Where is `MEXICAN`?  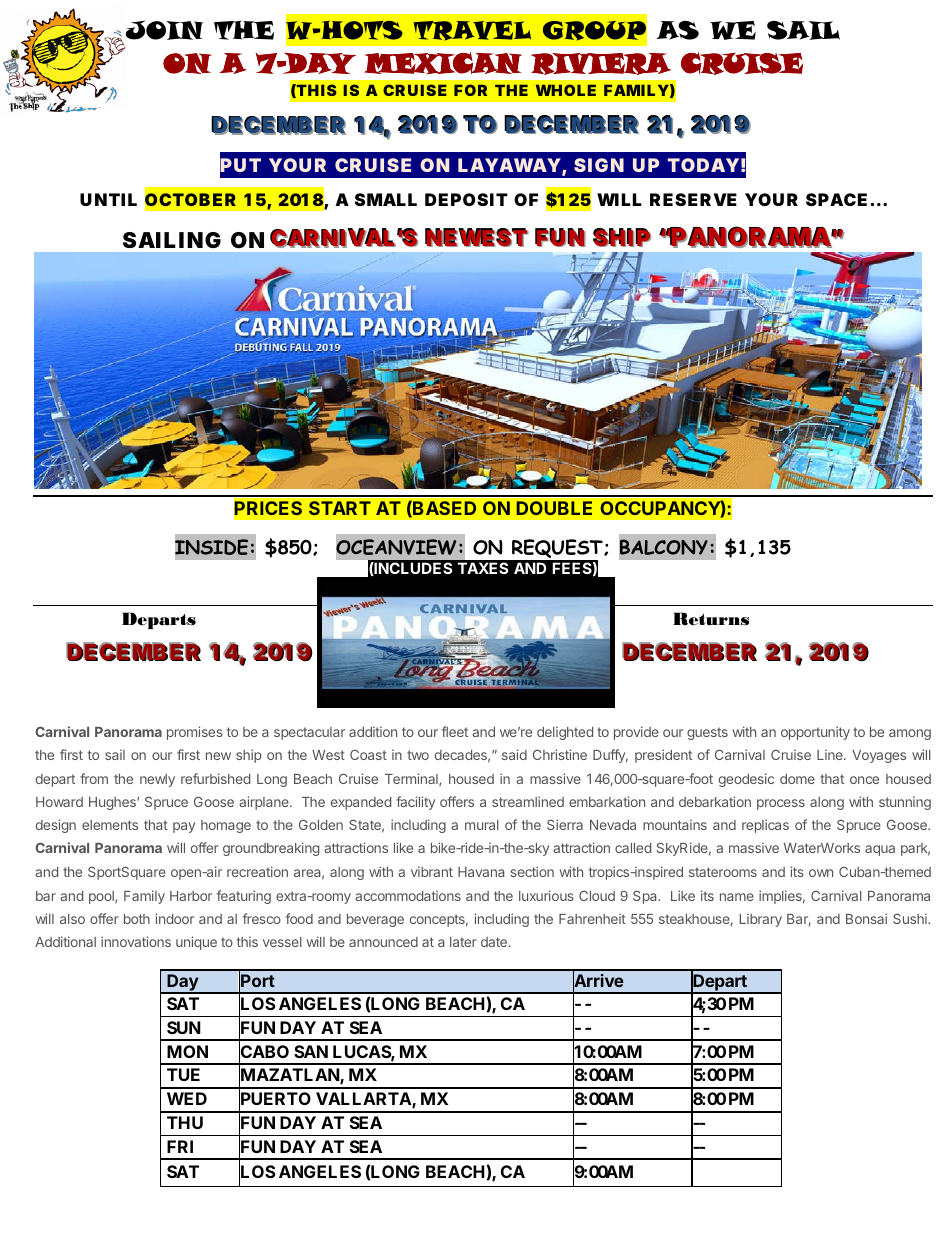 MEXICAN is located at coordinates (443, 63).
